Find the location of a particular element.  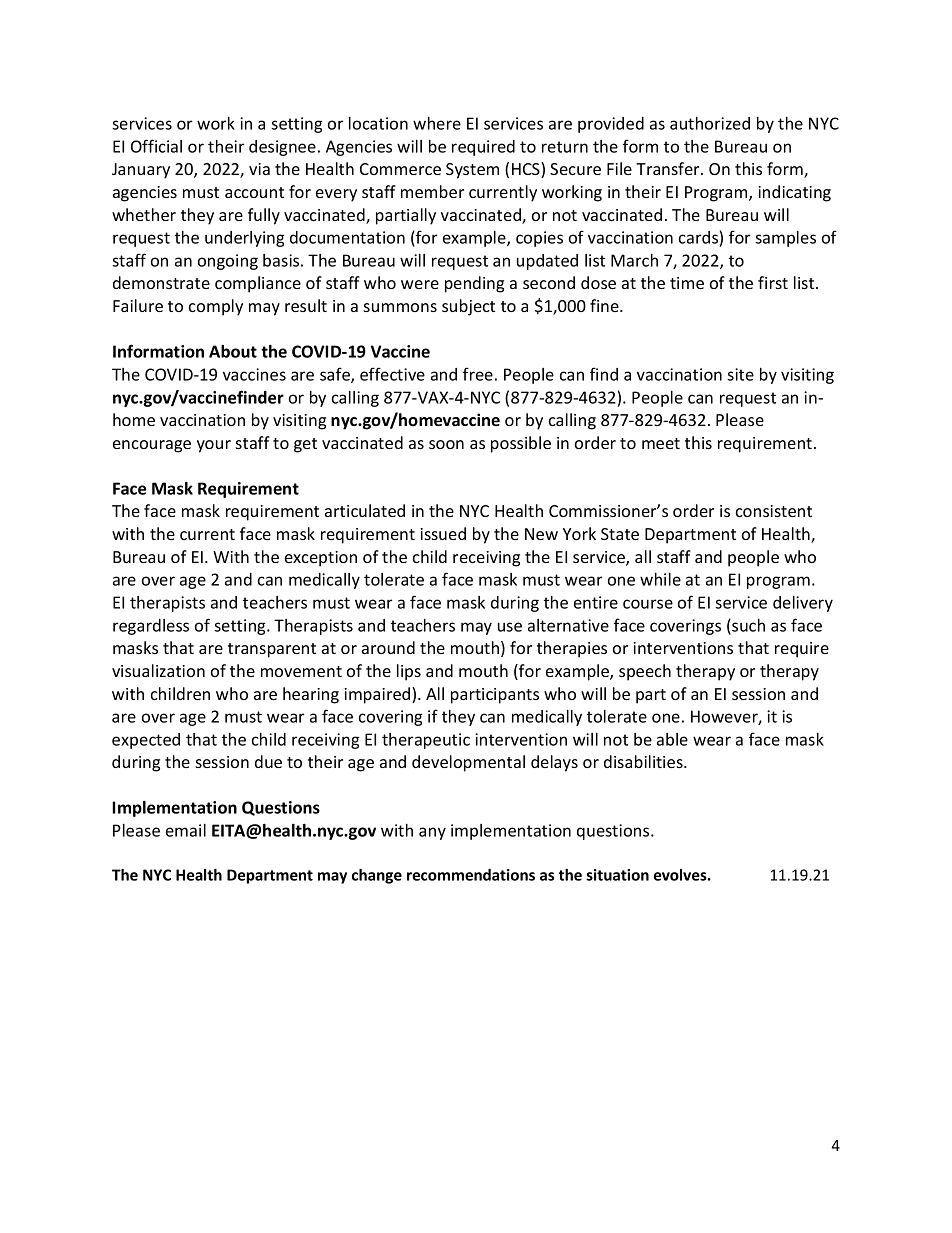

situation is located at coordinates (617, 875).
